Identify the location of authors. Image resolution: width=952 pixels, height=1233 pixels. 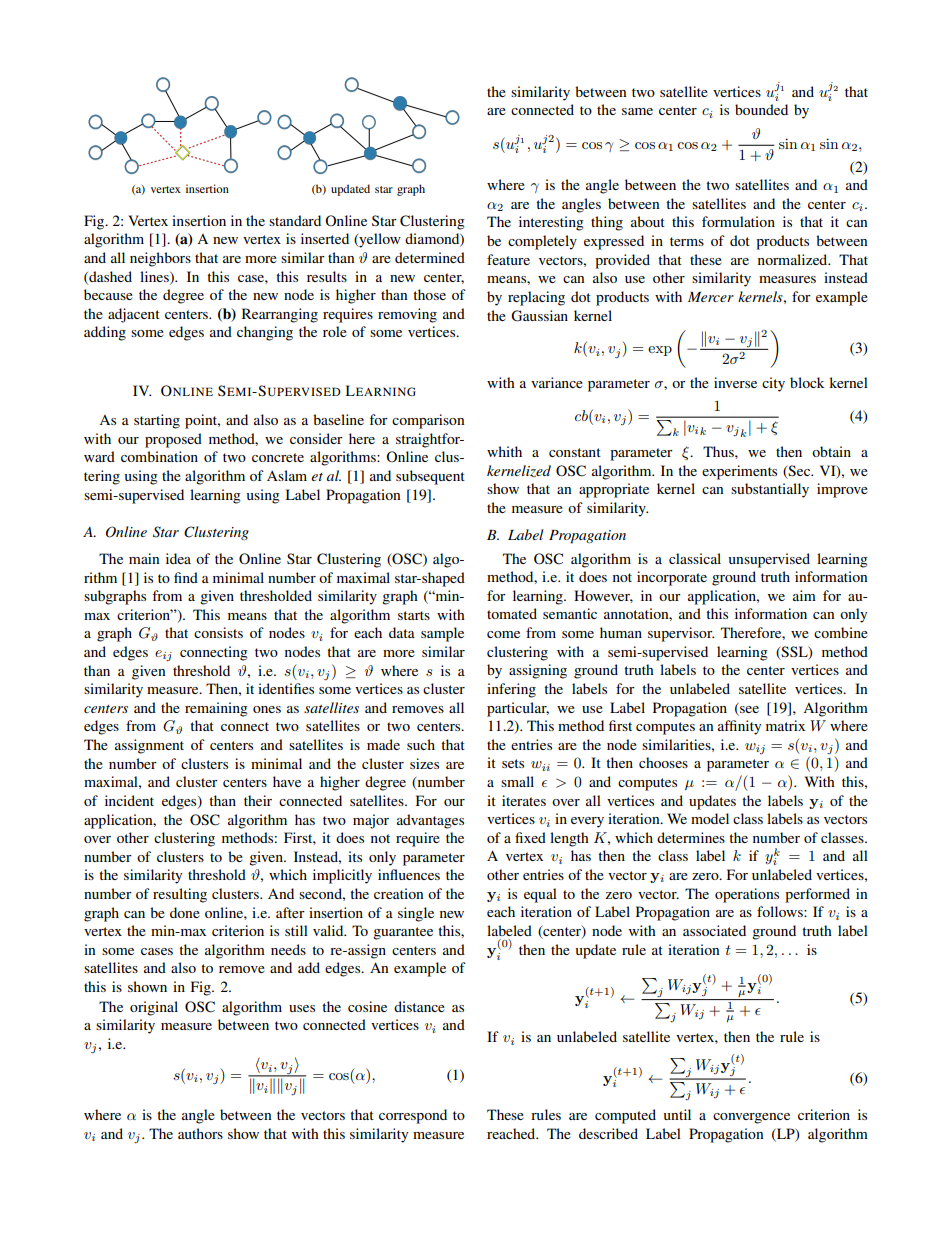
(200, 1133).
